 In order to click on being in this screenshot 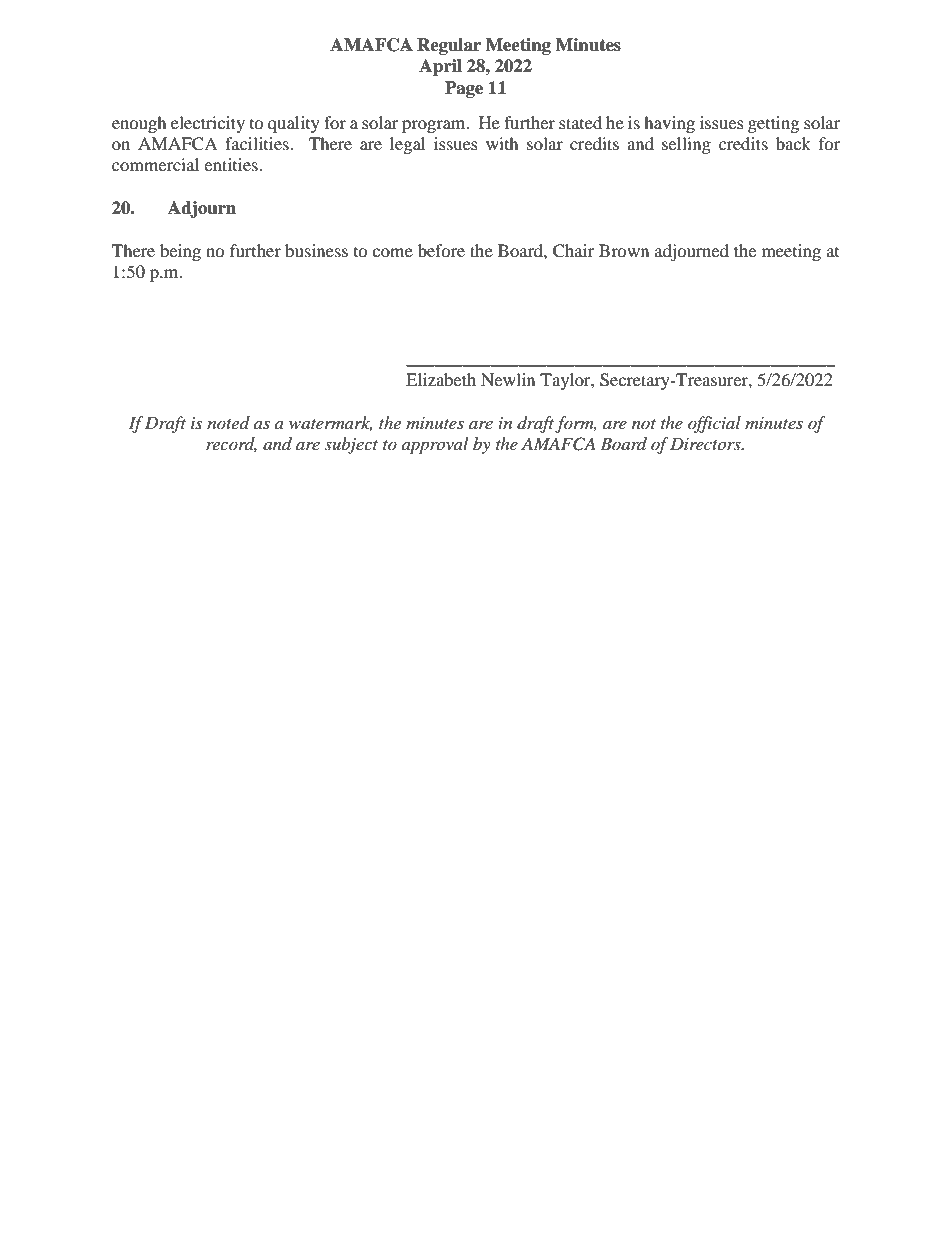, I will do `click(180, 252)`.
